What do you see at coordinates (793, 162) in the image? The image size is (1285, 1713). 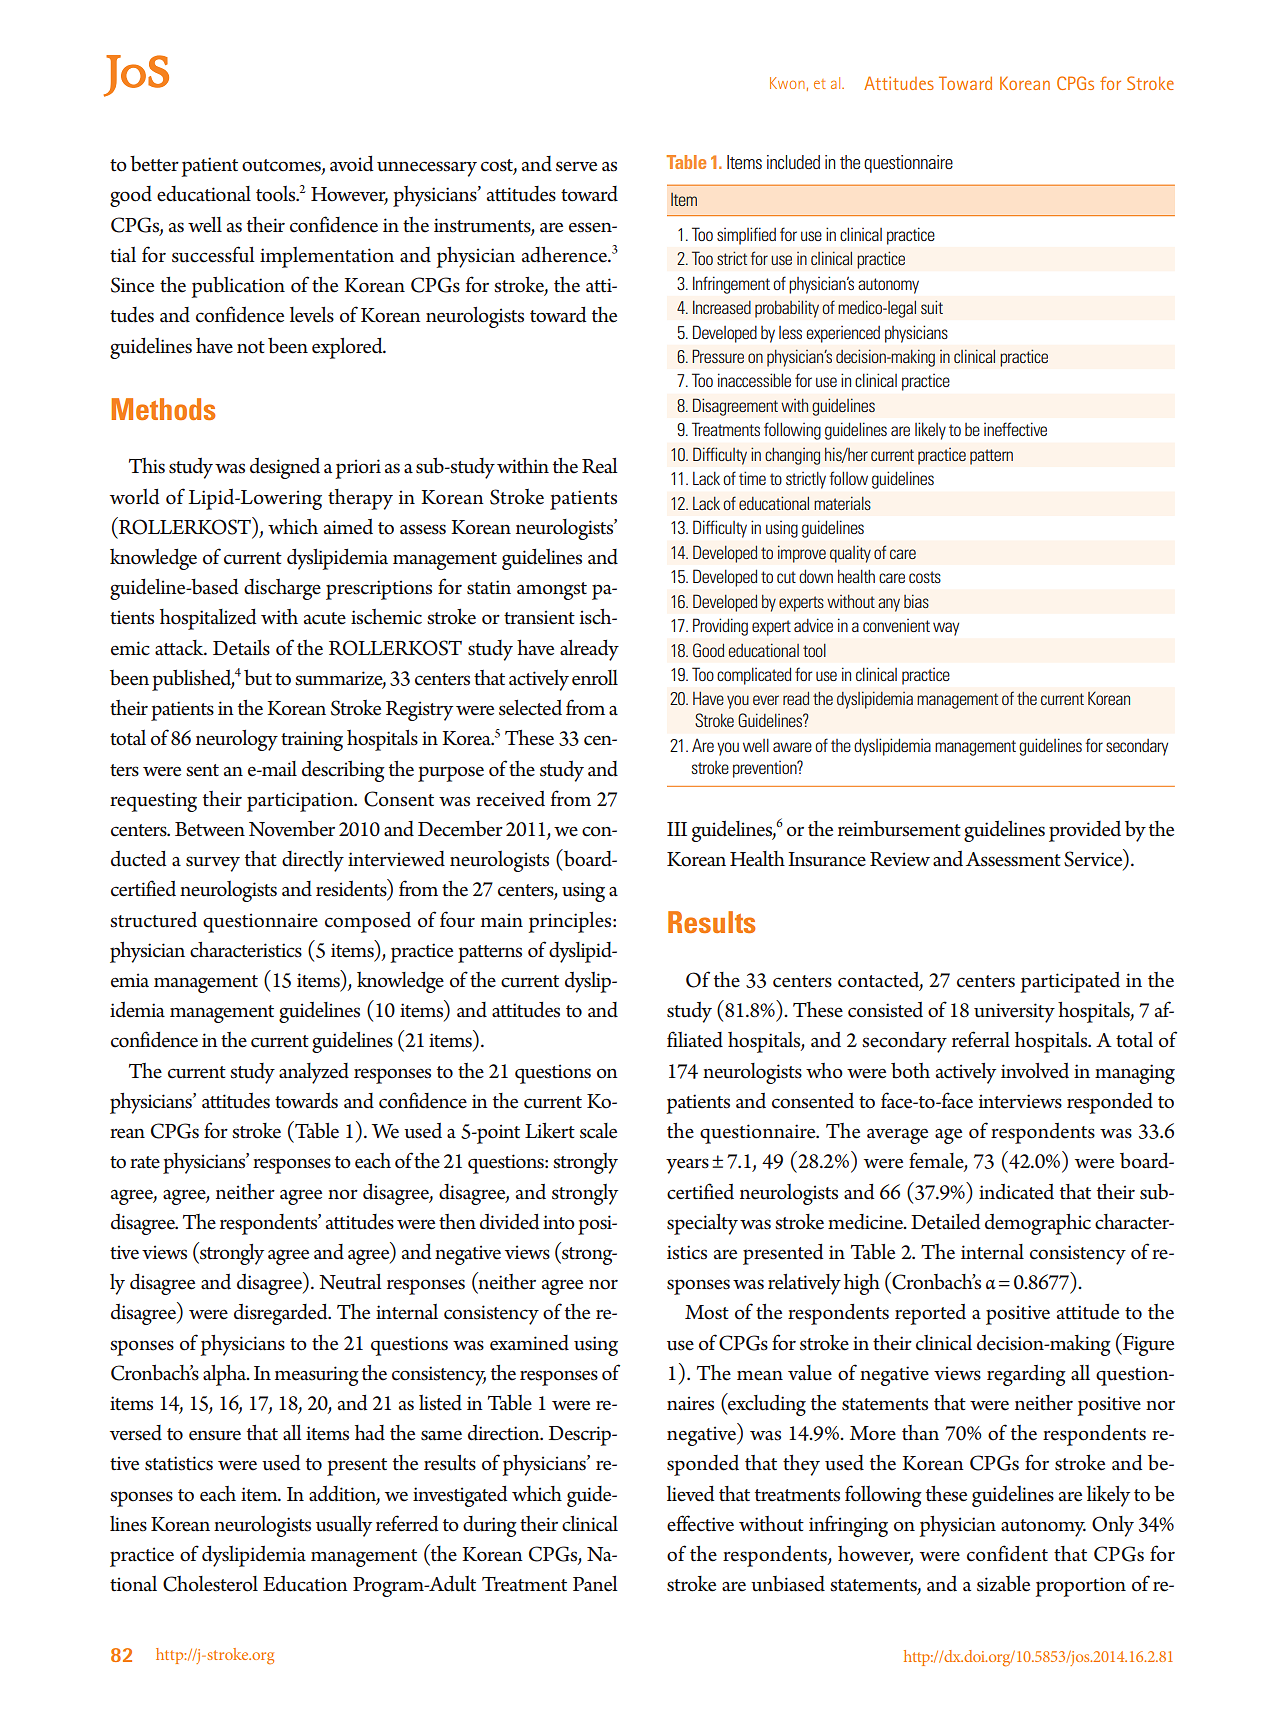 I see `included` at bounding box center [793, 162].
